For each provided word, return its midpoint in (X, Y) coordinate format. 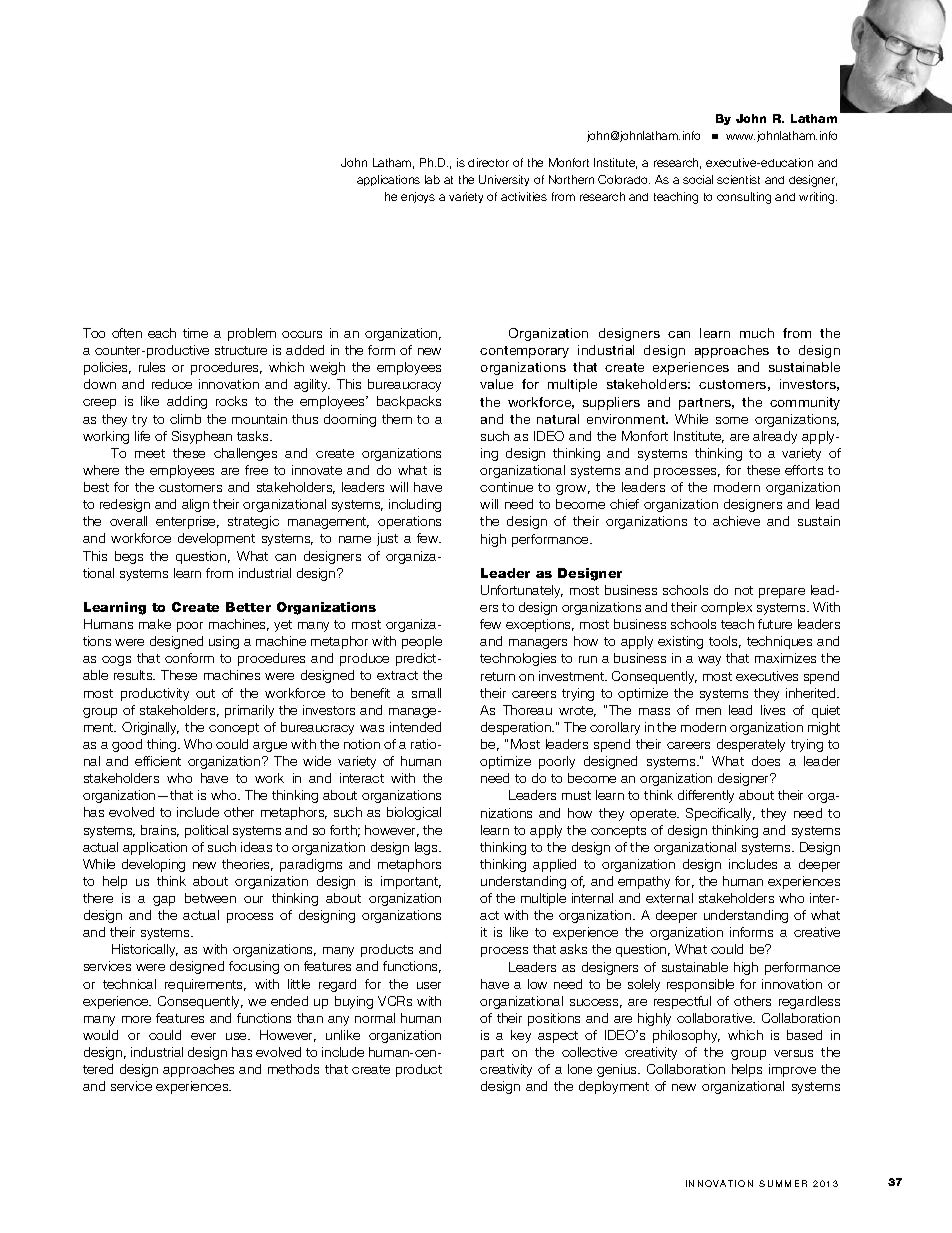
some (732, 420)
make (155, 624)
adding (187, 402)
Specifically (720, 814)
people (422, 642)
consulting (744, 198)
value (496, 384)
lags (427, 848)
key (521, 1036)
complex (726, 608)
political (206, 831)
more (136, 1019)
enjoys (418, 197)
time (195, 333)
